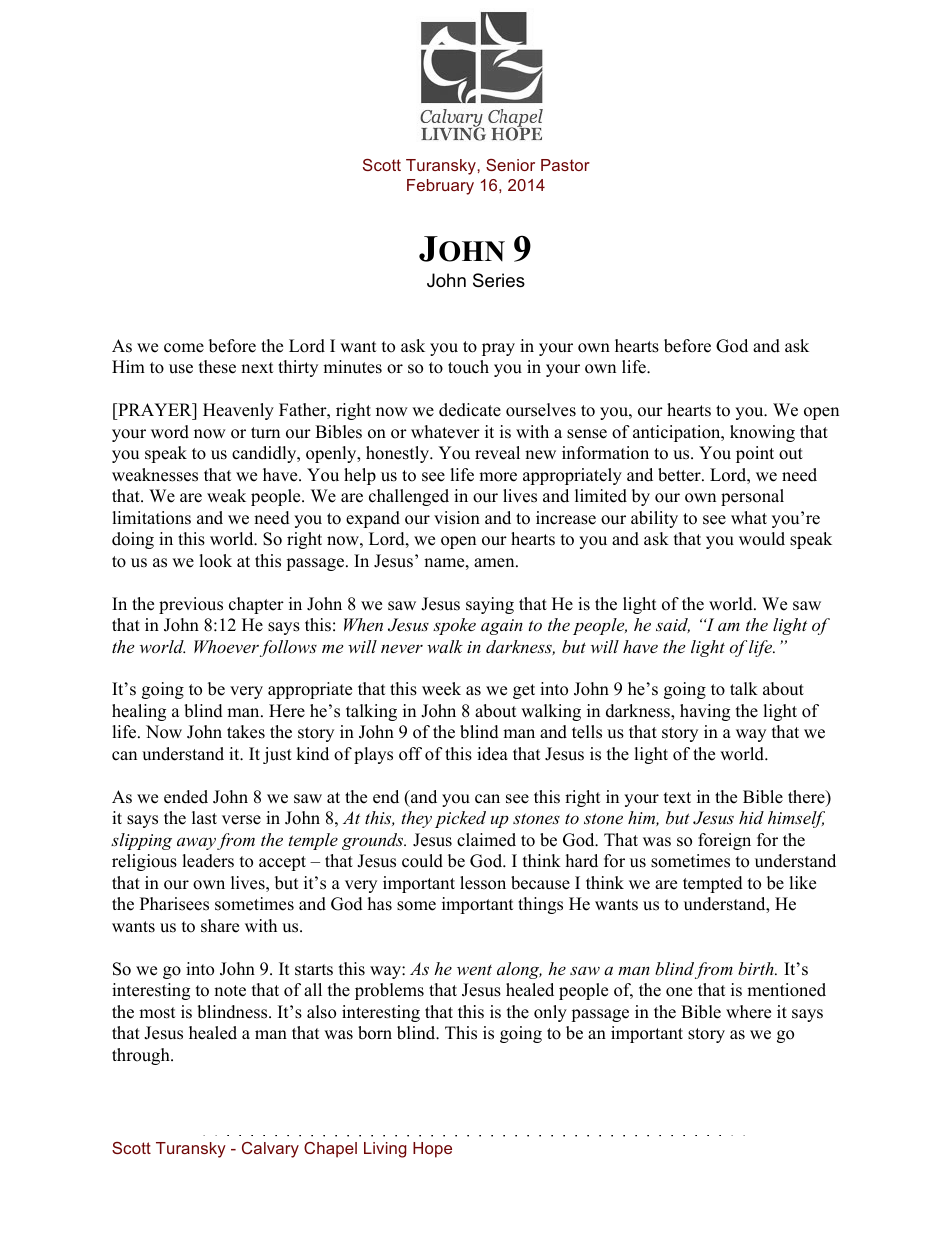  What do you see at coordinates (495, 563) in the document?
I see `amen` at bounding box center [495, 563].
